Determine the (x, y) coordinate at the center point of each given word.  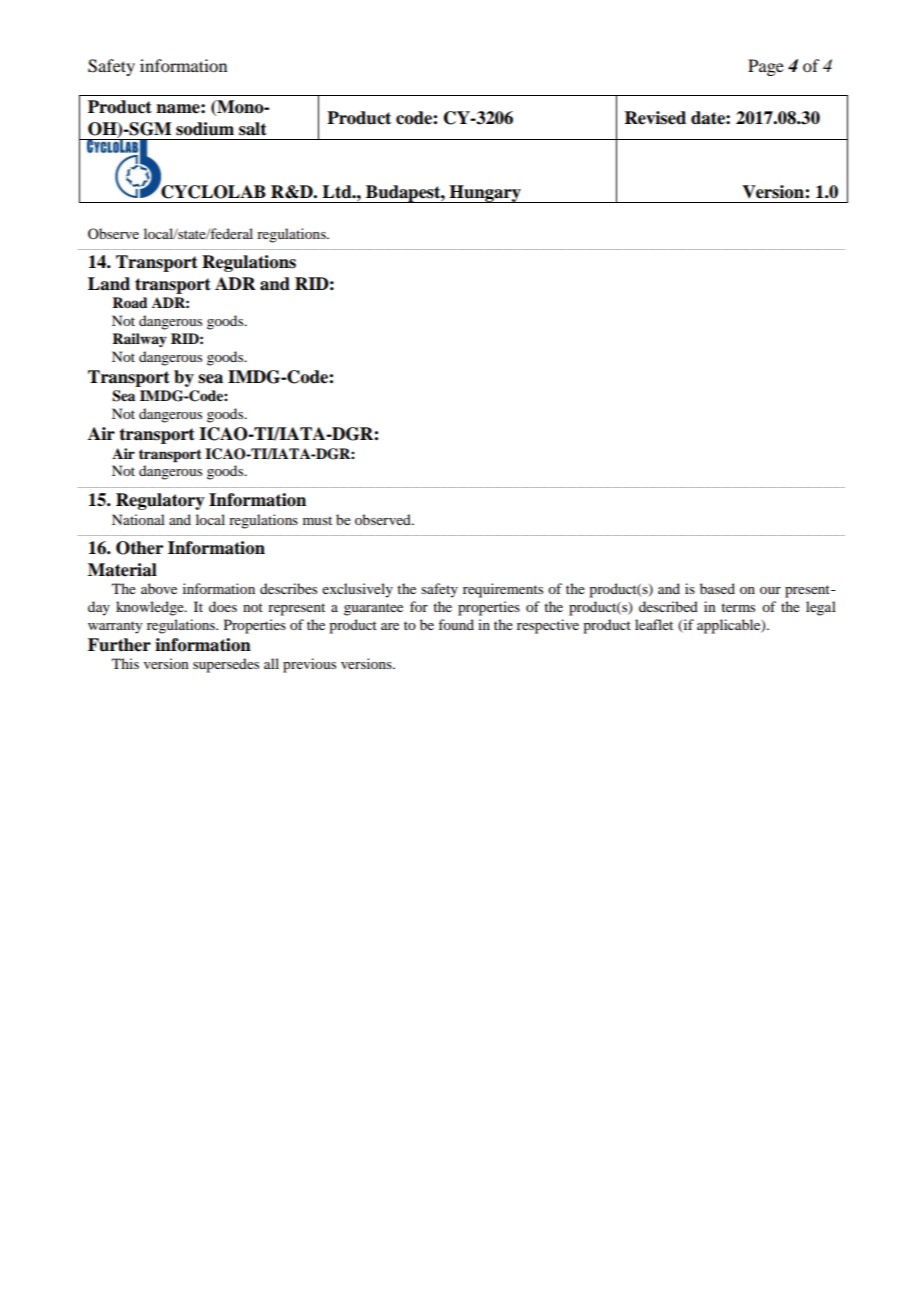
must (317, 520)
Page (766, 67)
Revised (655, 118)
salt (253, 129)
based (717, 588)
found (456, 624)
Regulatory (160, 501)
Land (109, 284)
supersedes (226, 665)
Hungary (485, 194)
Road (130, 302)
